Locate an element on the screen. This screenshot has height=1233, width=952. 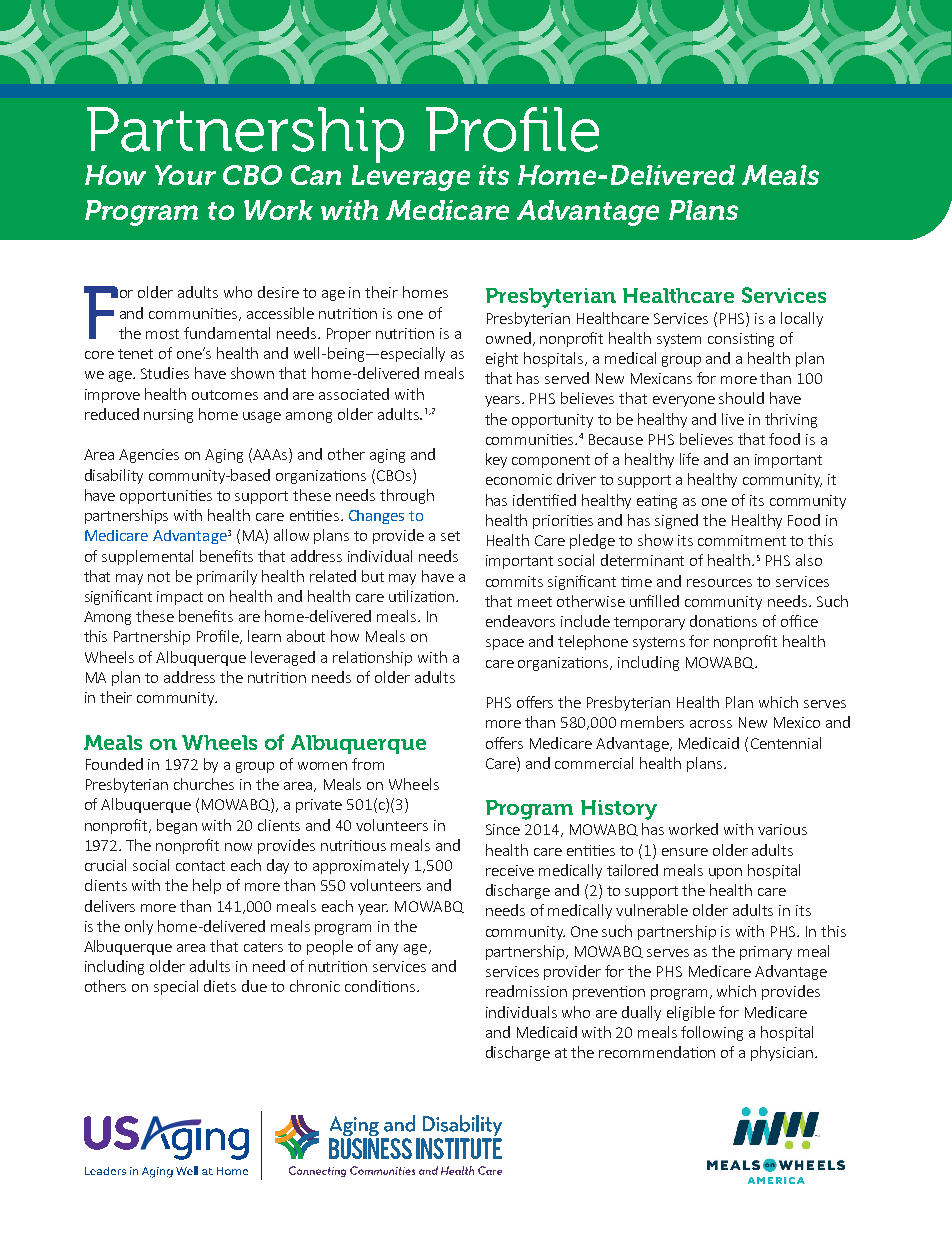
conditions is located at coordinates (380, 986).
